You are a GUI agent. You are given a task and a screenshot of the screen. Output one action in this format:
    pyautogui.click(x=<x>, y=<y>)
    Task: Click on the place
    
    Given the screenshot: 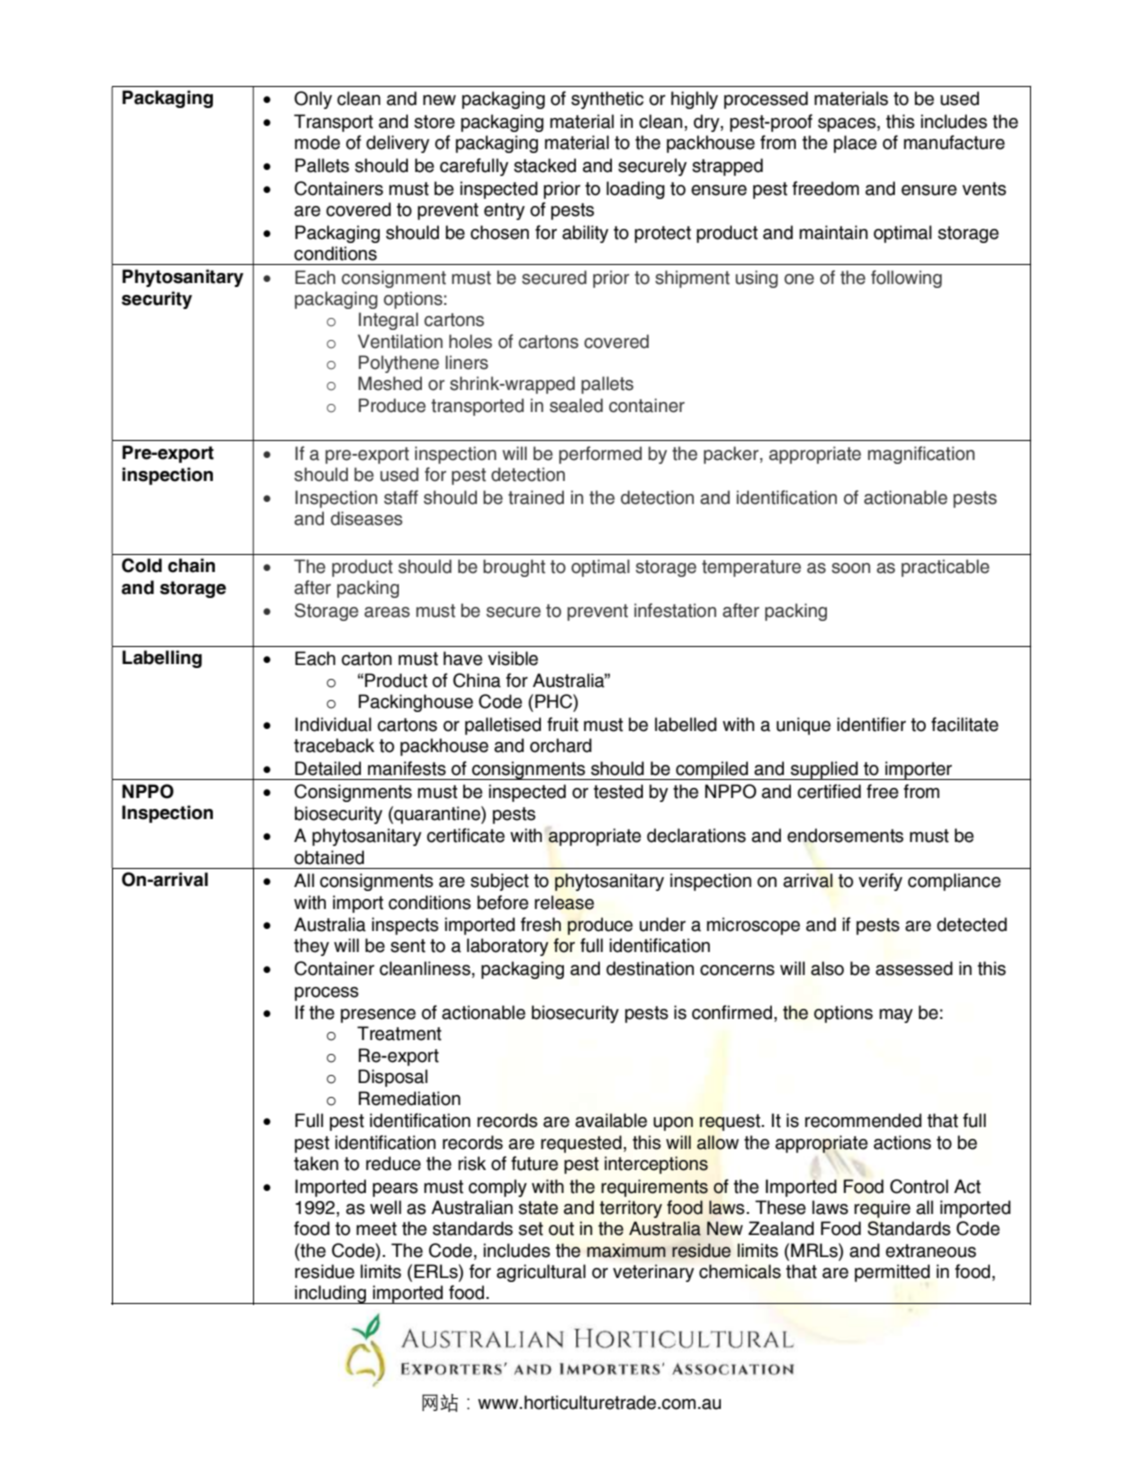 What is the action you would take?
    pyautogui.click(x=855, y=144)
